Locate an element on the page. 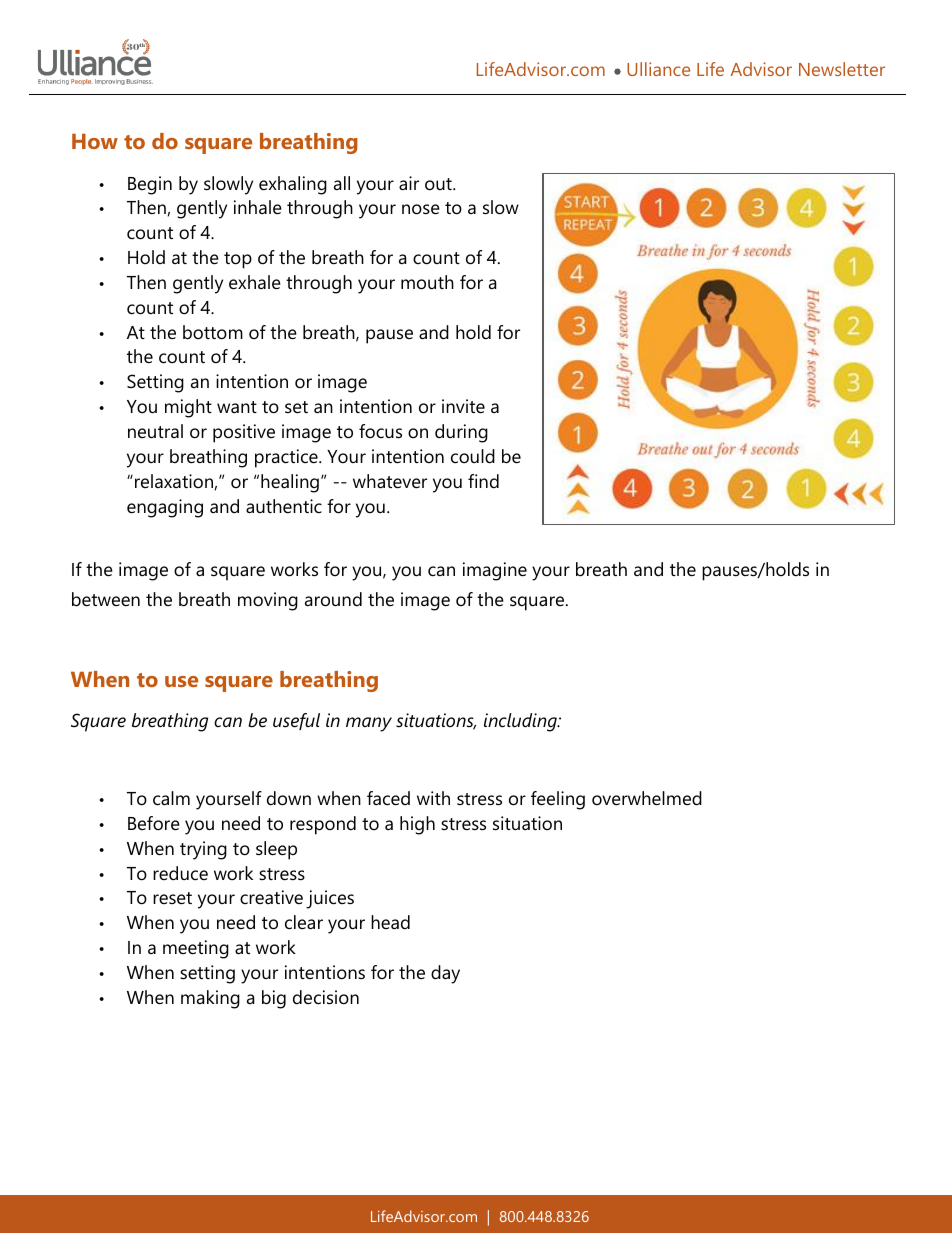  day is located at coordinates (445, 974).
